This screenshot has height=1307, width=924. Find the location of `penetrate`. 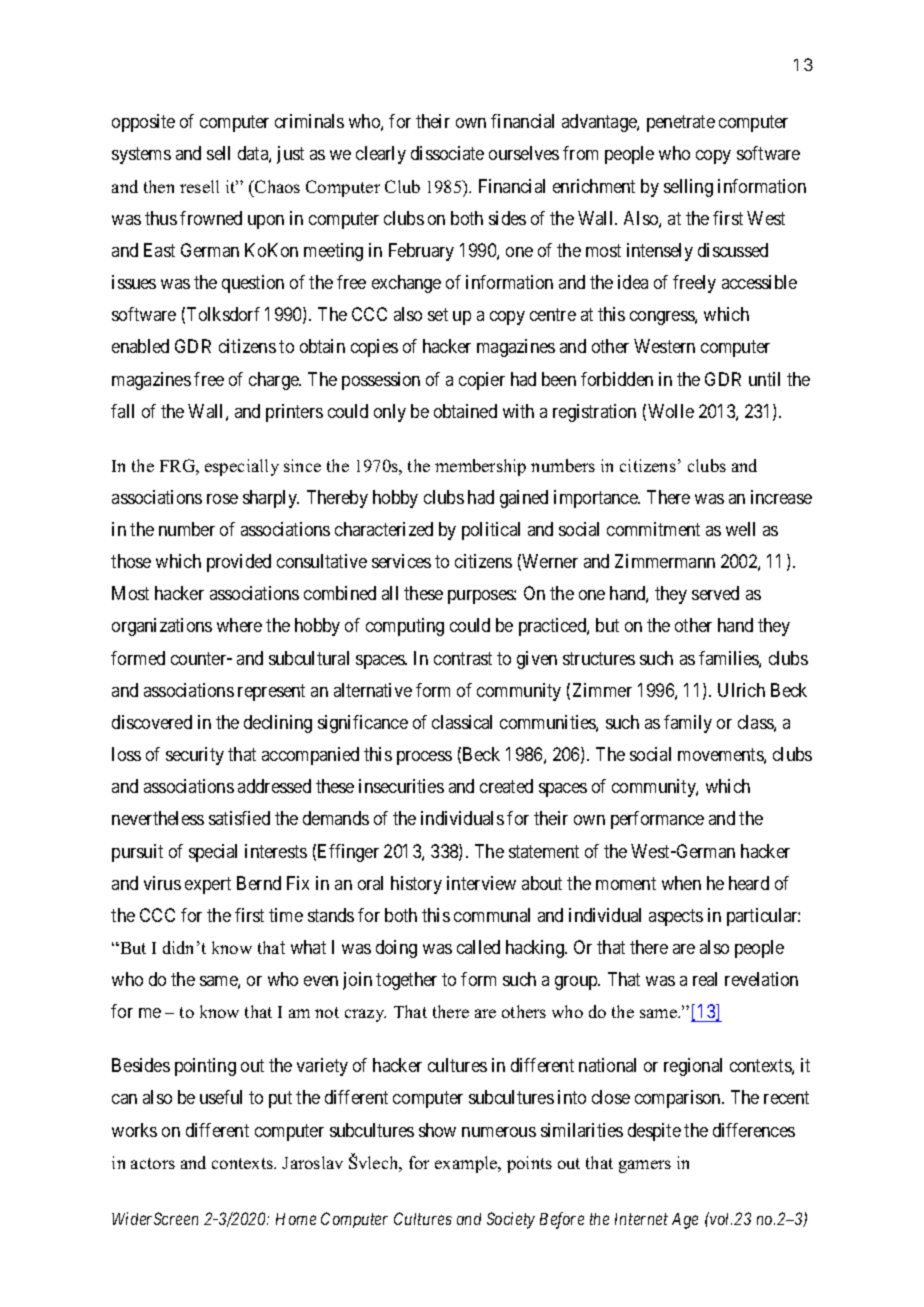

penetrate is located at coordinates (681, 124).
